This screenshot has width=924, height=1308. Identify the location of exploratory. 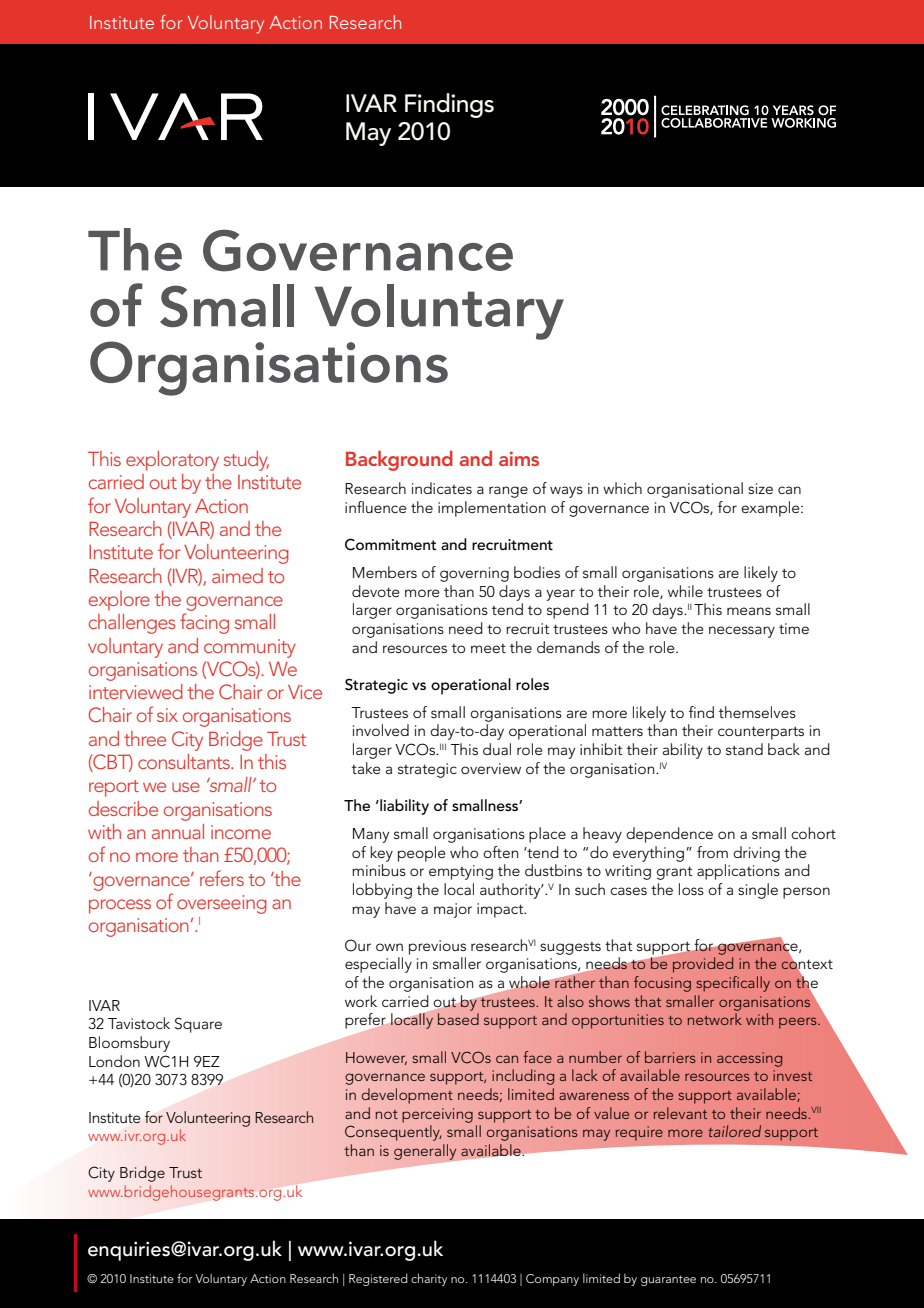
(172, 461).
